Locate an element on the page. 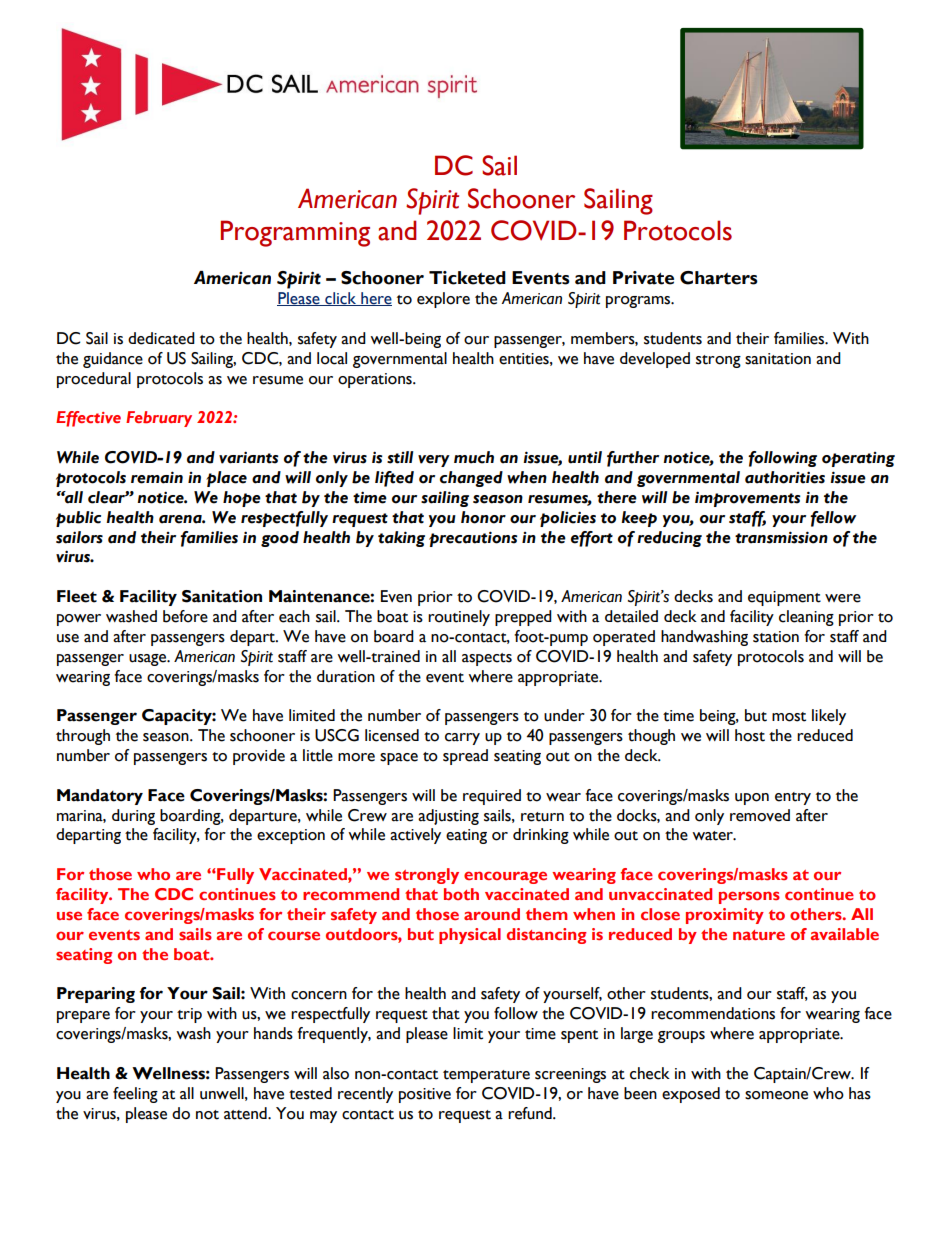 The width and height of the page is (952, 1233). Ticketed is located at coordinates (467, 278).
